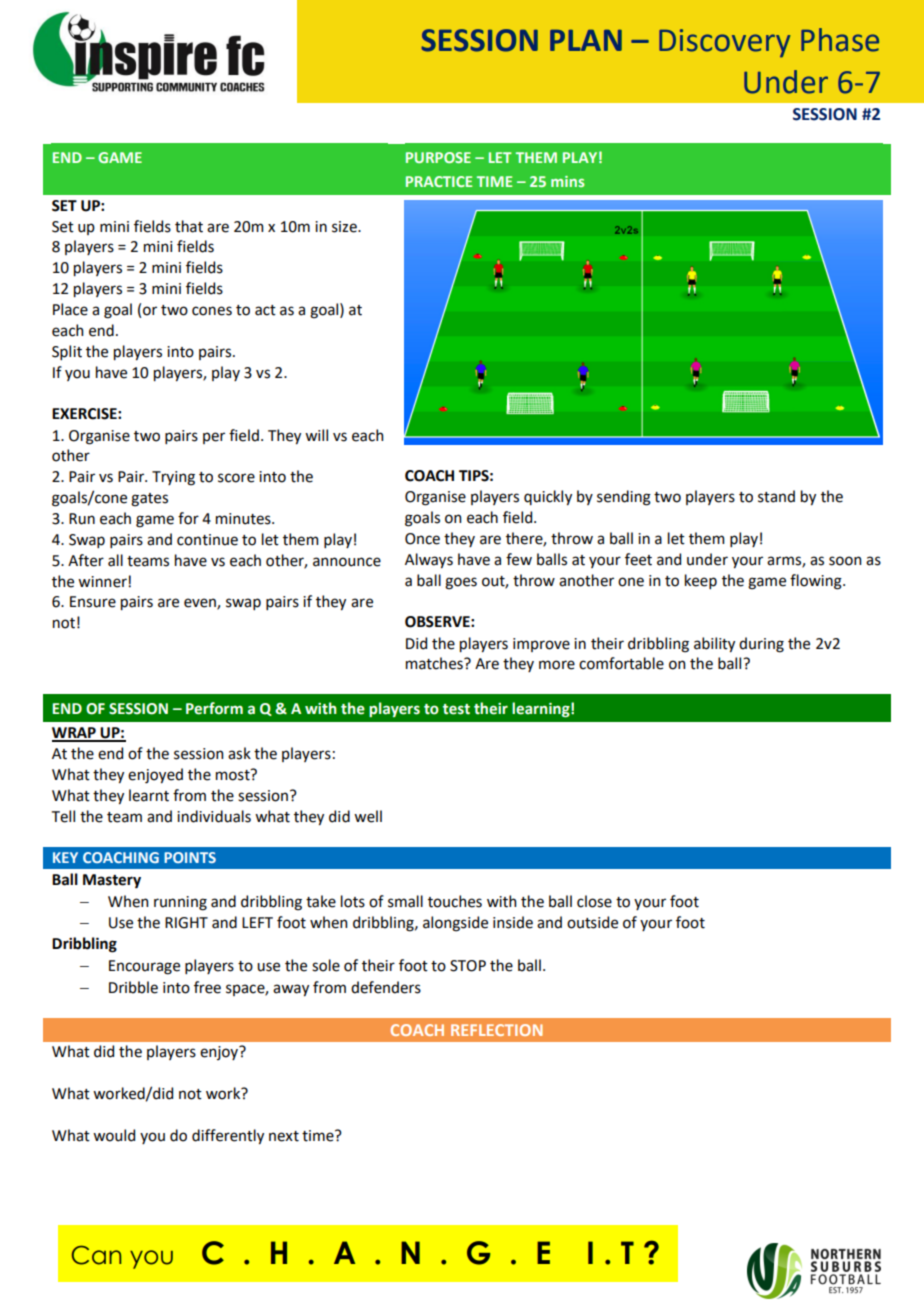  I want to click on Discovery, so click(725, 43).
